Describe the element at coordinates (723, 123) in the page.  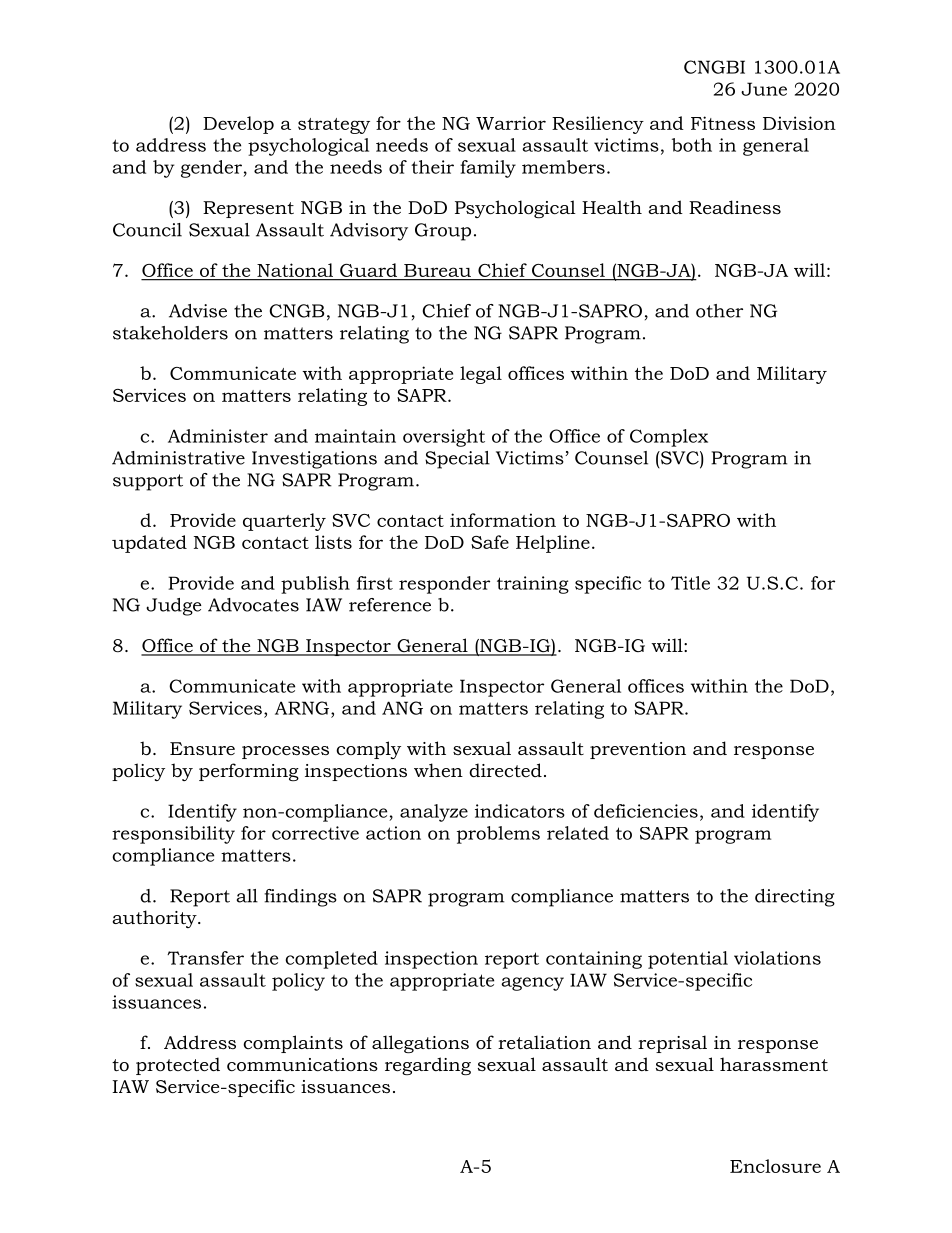
I see `Fitness` at that location.
